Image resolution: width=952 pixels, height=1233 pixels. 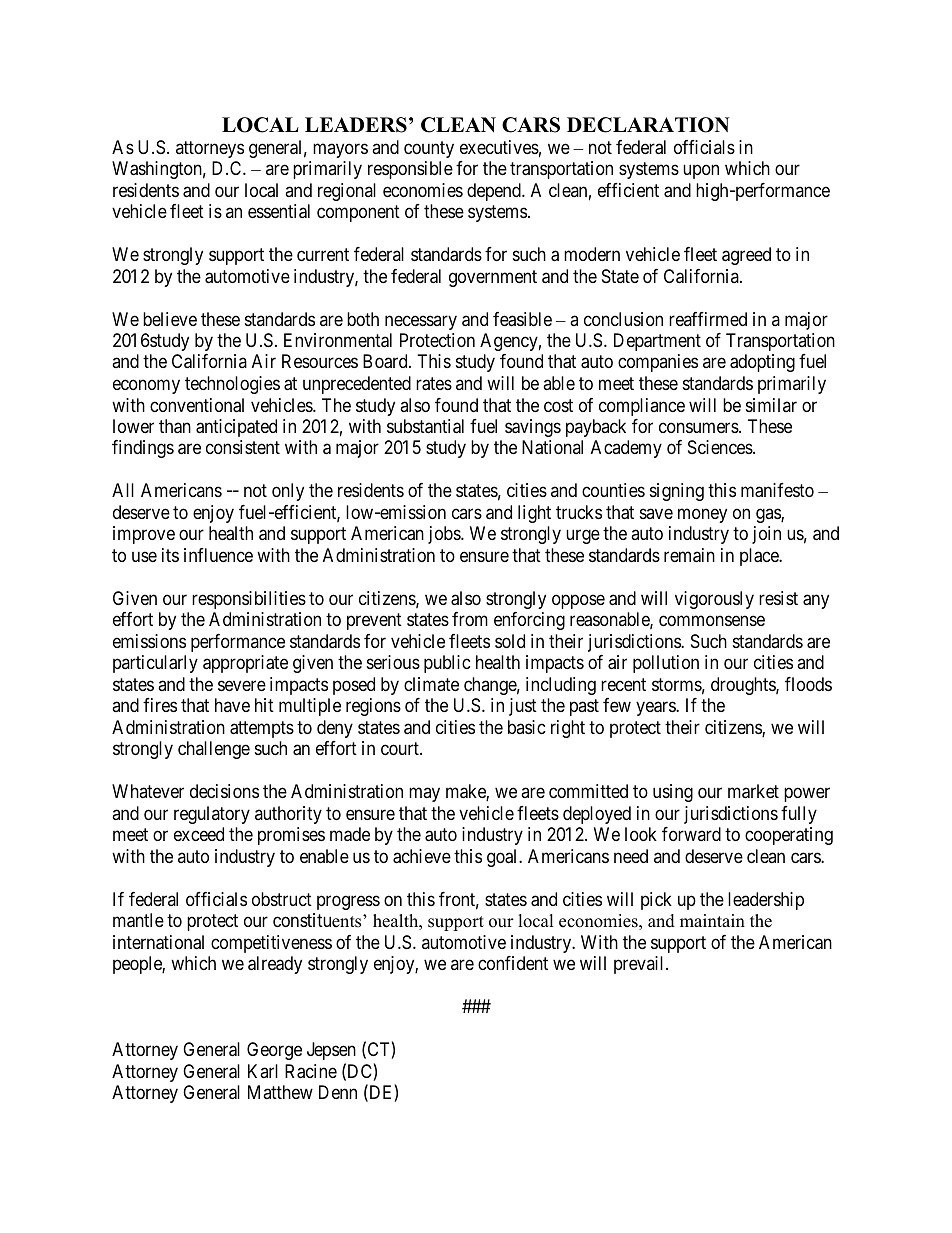 I want to click on exceed, so click(x=199, y=834).
